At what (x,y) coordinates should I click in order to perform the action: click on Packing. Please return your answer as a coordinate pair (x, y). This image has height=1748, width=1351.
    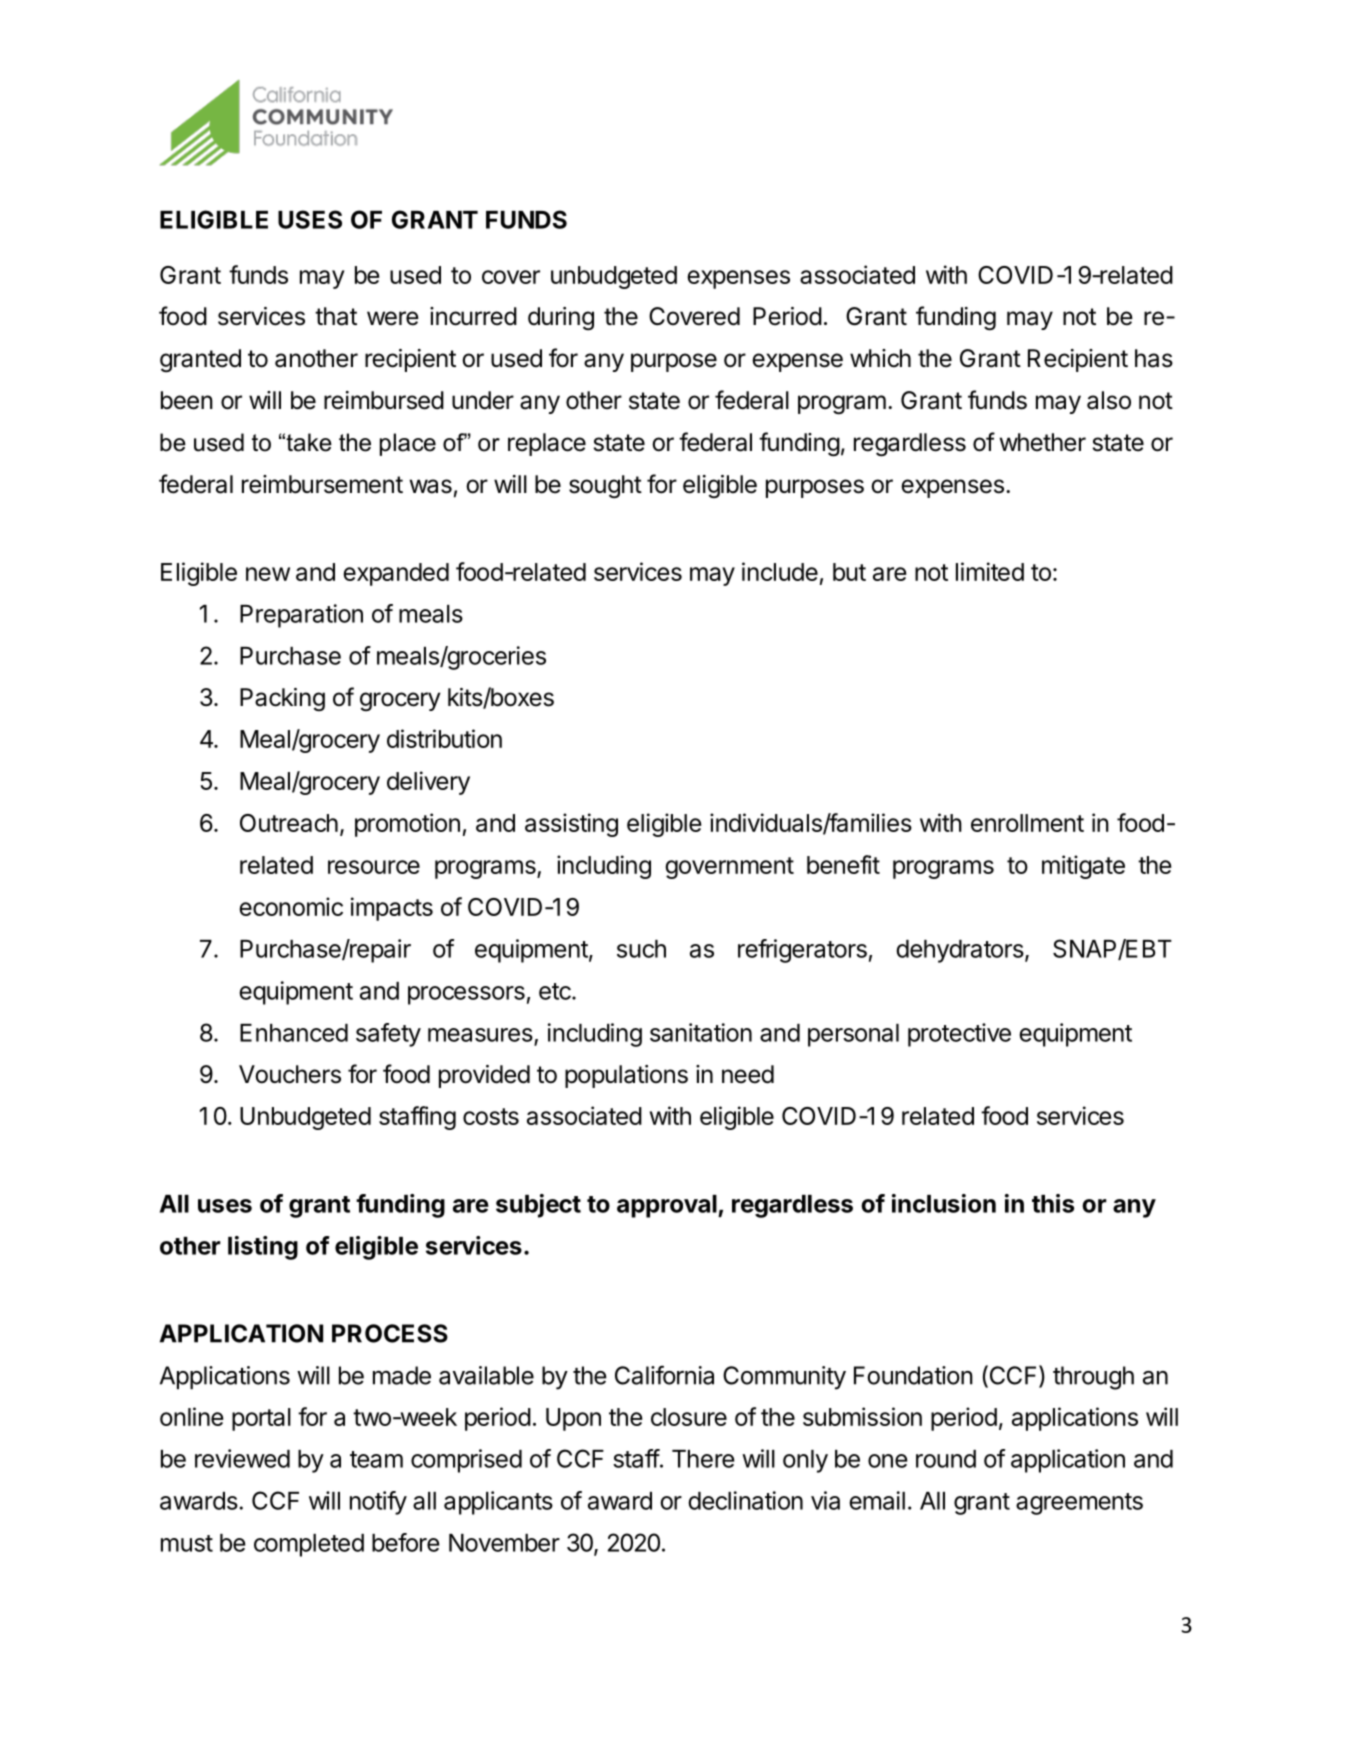
    Looking at the image, I should click on (282, 699).
